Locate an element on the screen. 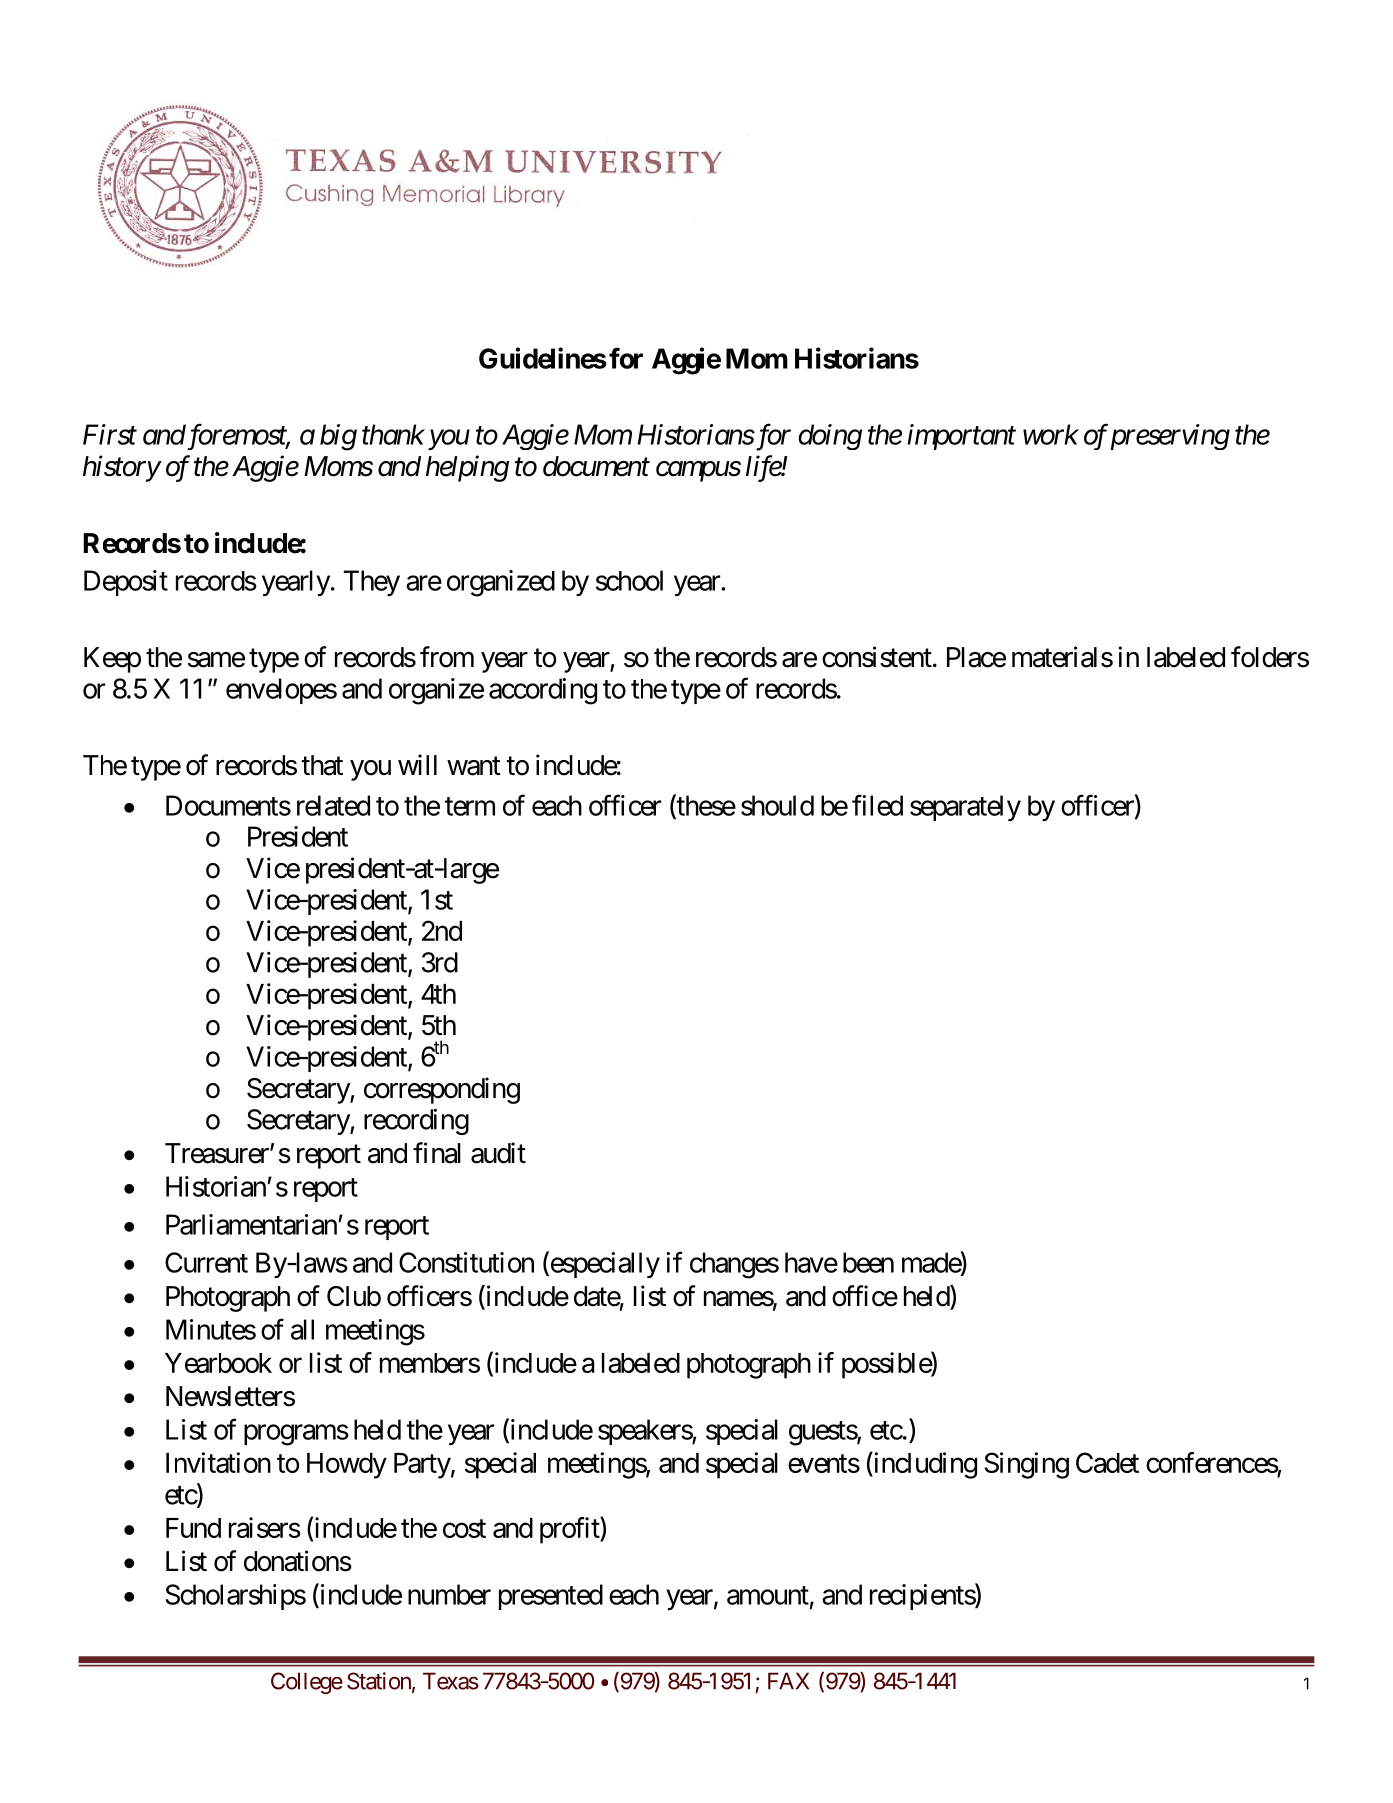  Fund is located at coordinates (193, 1528).
